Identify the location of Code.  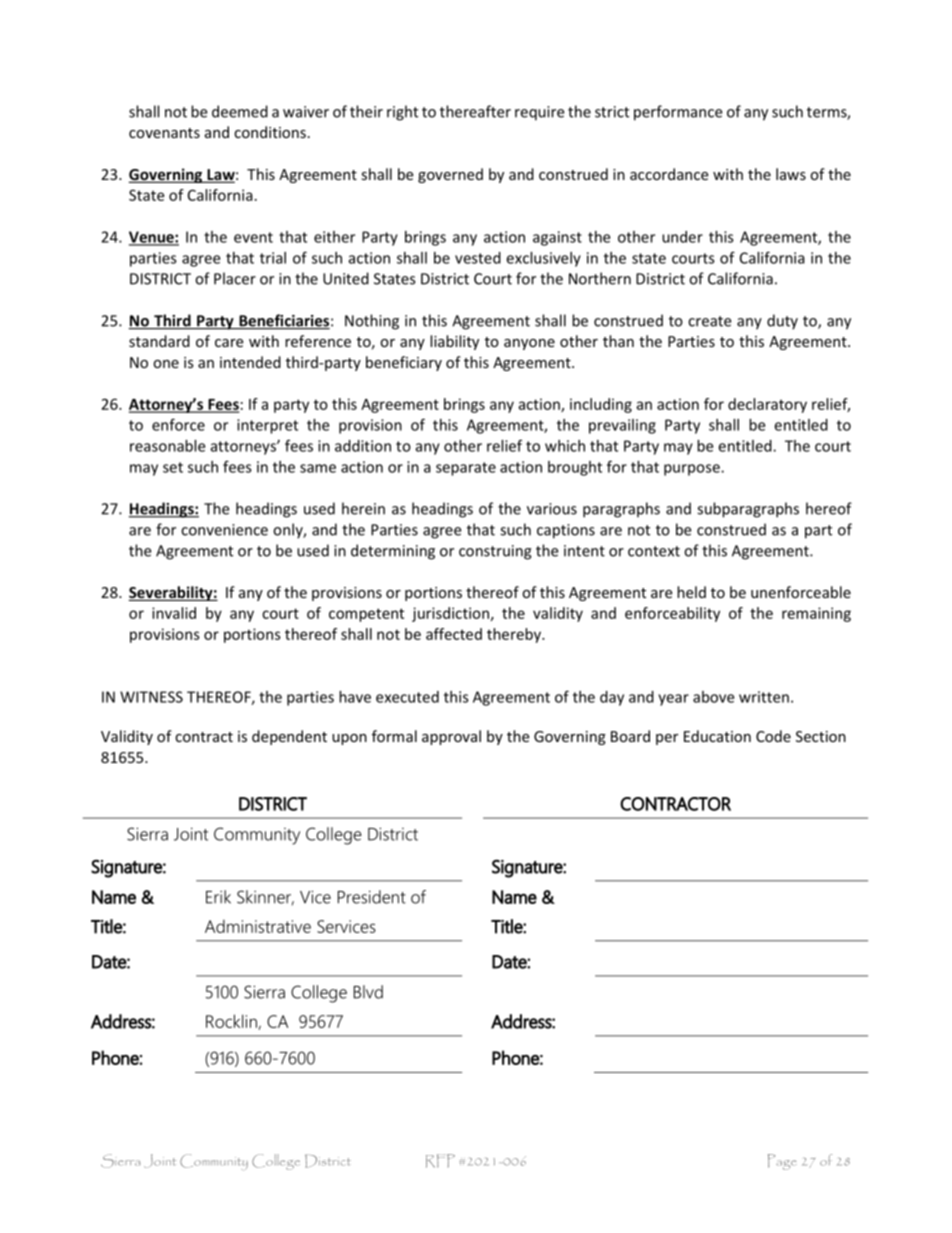
(773, 736).
